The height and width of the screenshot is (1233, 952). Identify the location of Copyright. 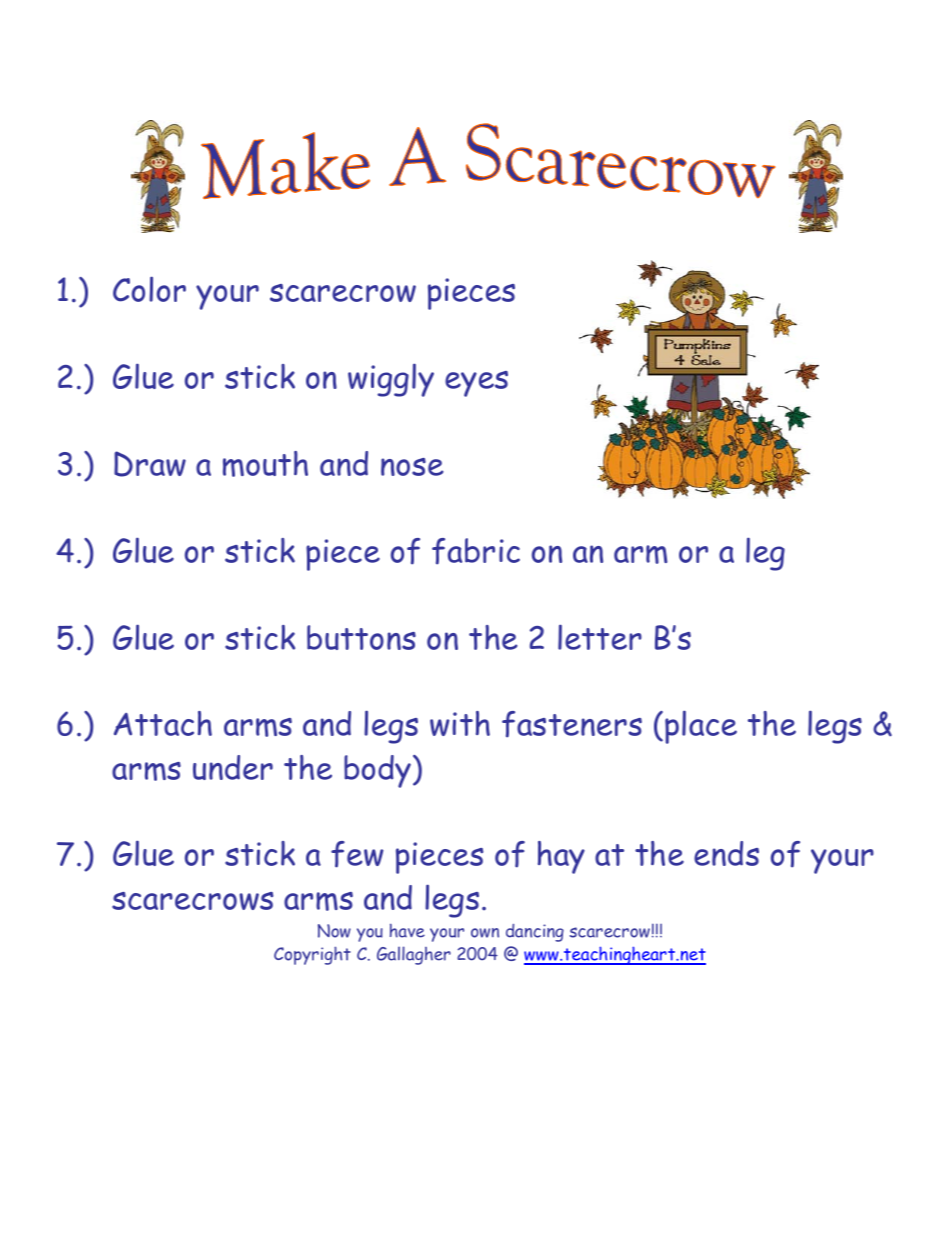
(312, 955).
